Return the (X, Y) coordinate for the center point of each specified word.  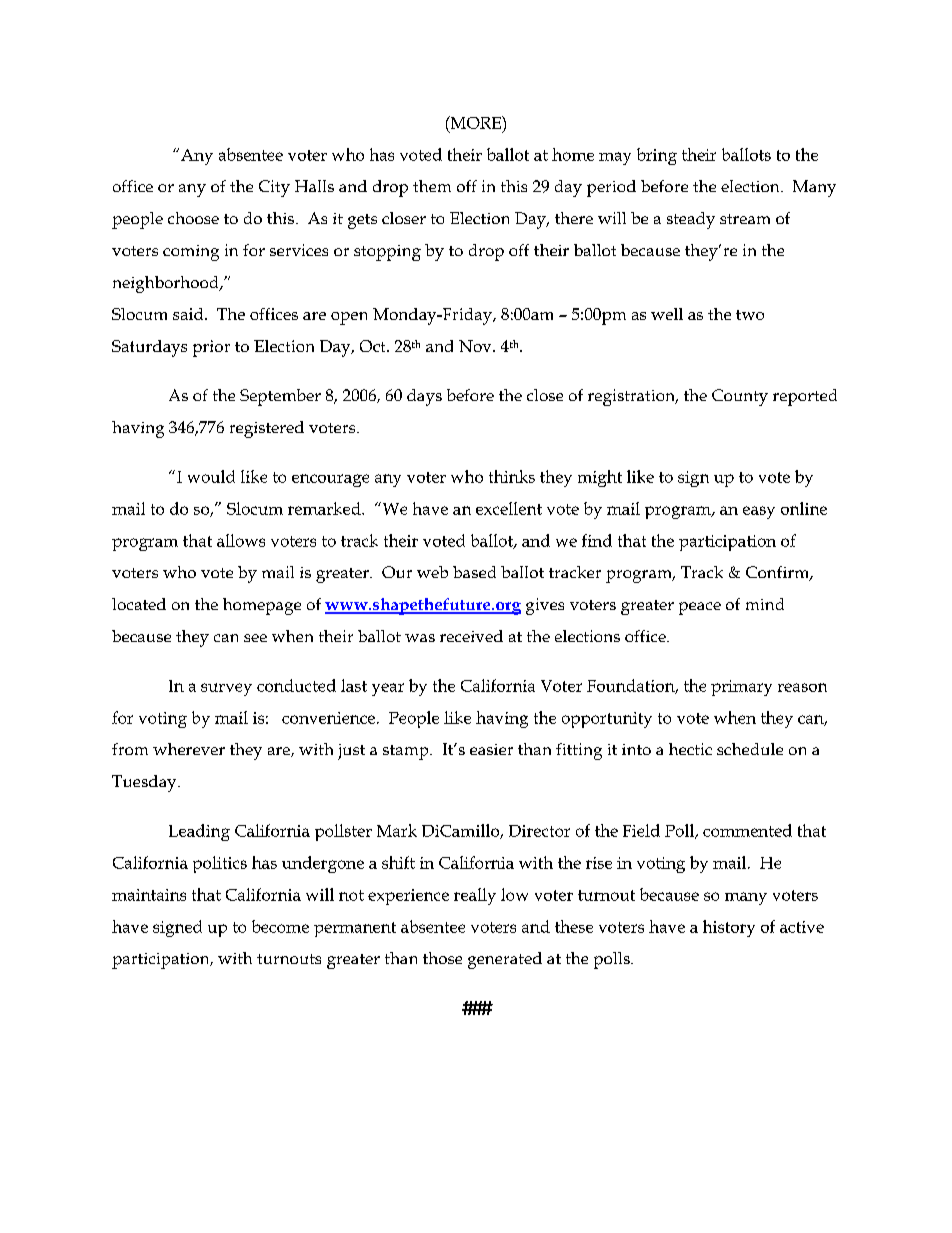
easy (759, 512)
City (274, 188)
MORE (476, 122)
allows (241, 540)
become (280, 926)
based (474, 572)
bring (657, 156)
